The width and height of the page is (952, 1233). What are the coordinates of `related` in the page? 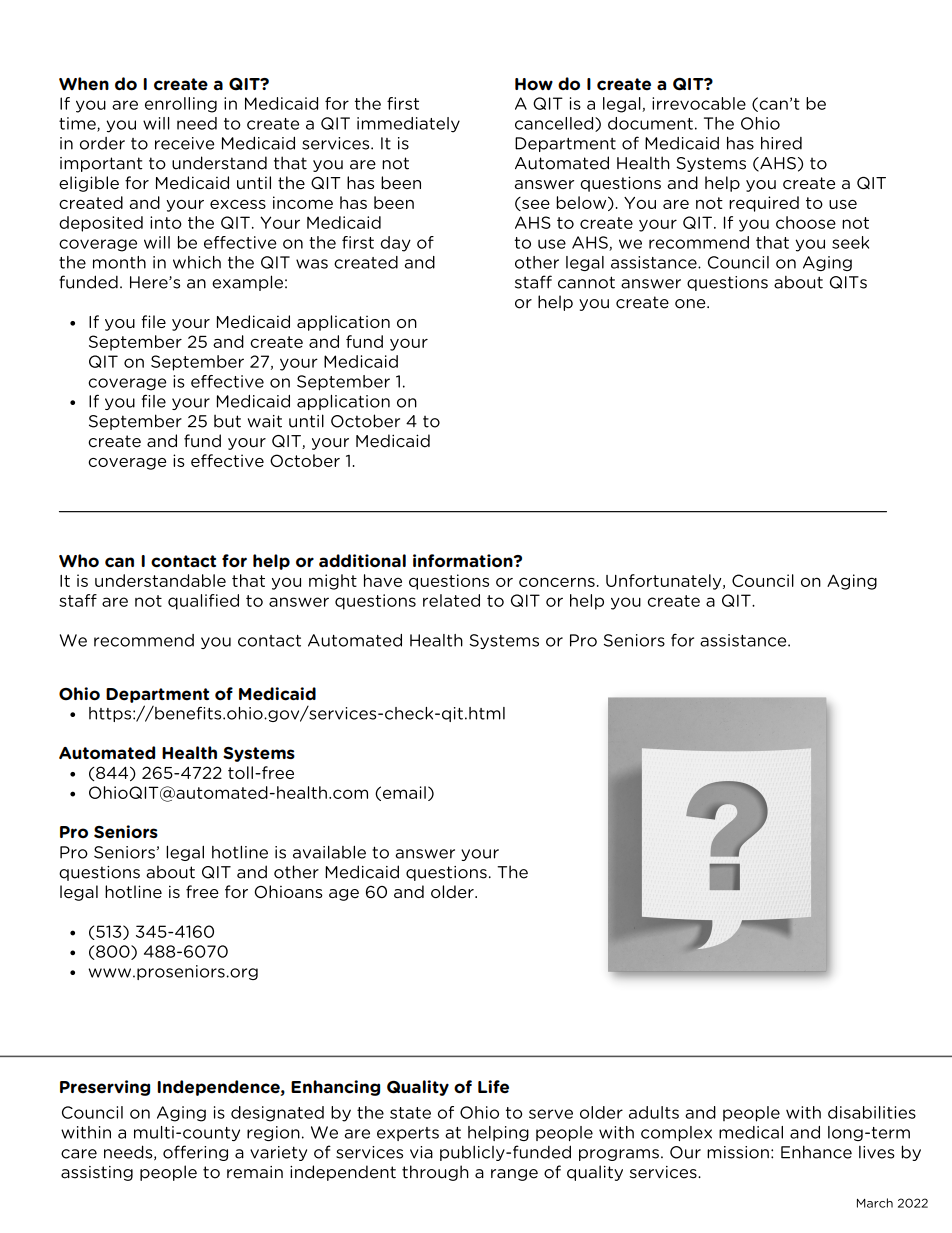 It's located at (451, 600).
